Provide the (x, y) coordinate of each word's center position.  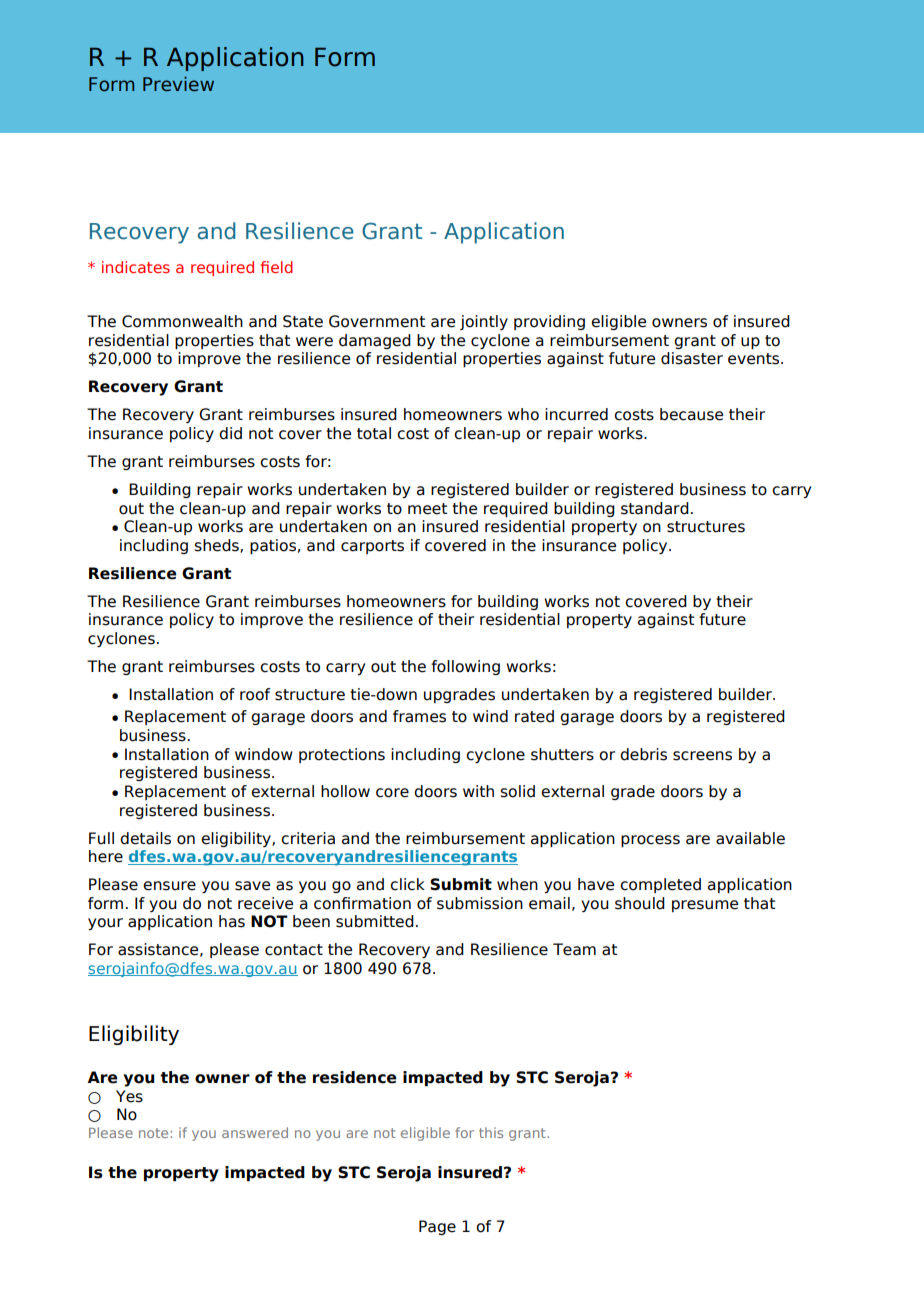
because (691, 414)
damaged (375, 341)
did (230, 433)
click (407, 884)
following (465, 667)
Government (377, 321)
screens (702, 756)
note (155, 1133)
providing (549, 322)
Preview (178, 84)
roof (255, 694)
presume (705, 906)
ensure (169, 886)
